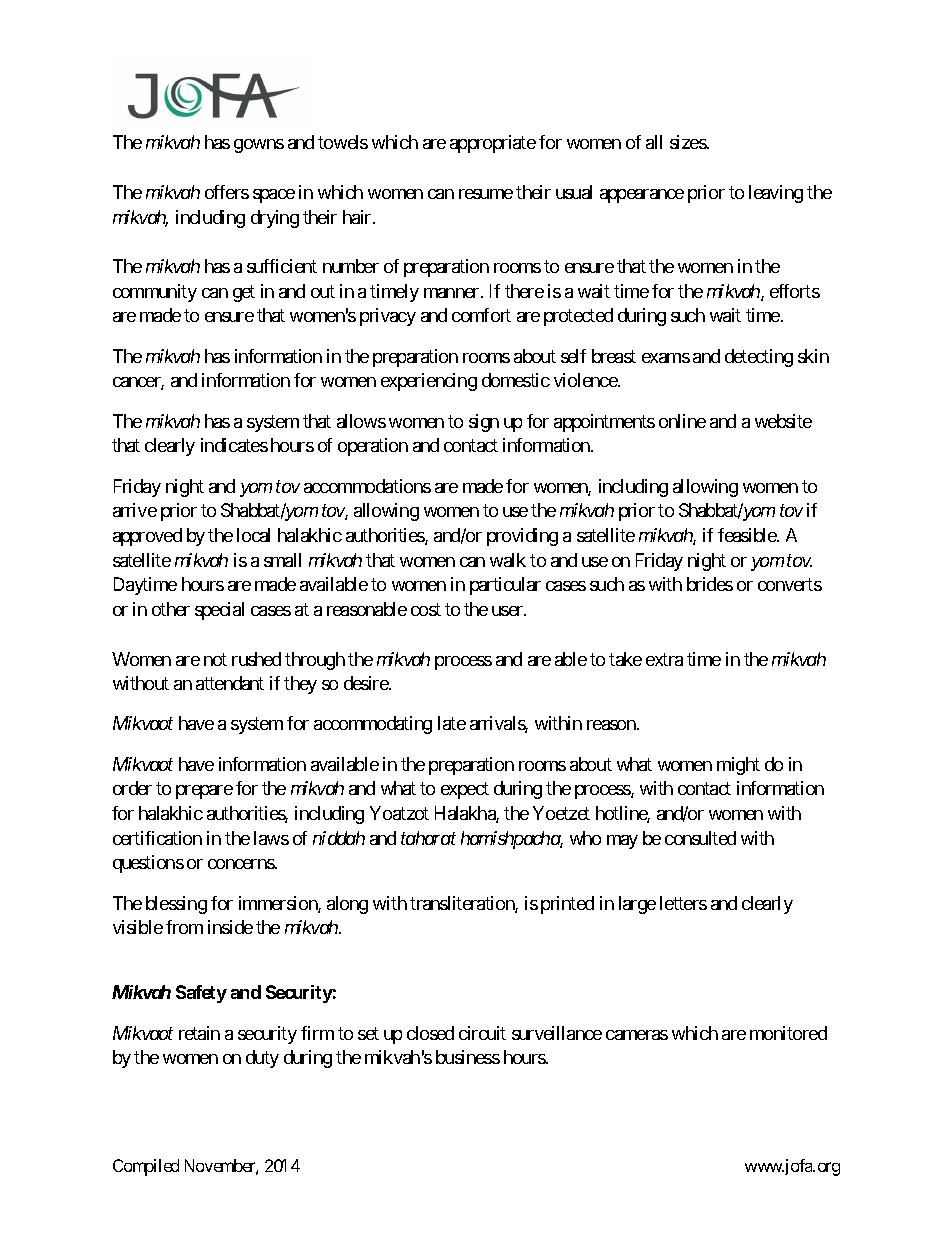 This page has width=952, height=1233. I want to click on extra, so click(664, 659).
